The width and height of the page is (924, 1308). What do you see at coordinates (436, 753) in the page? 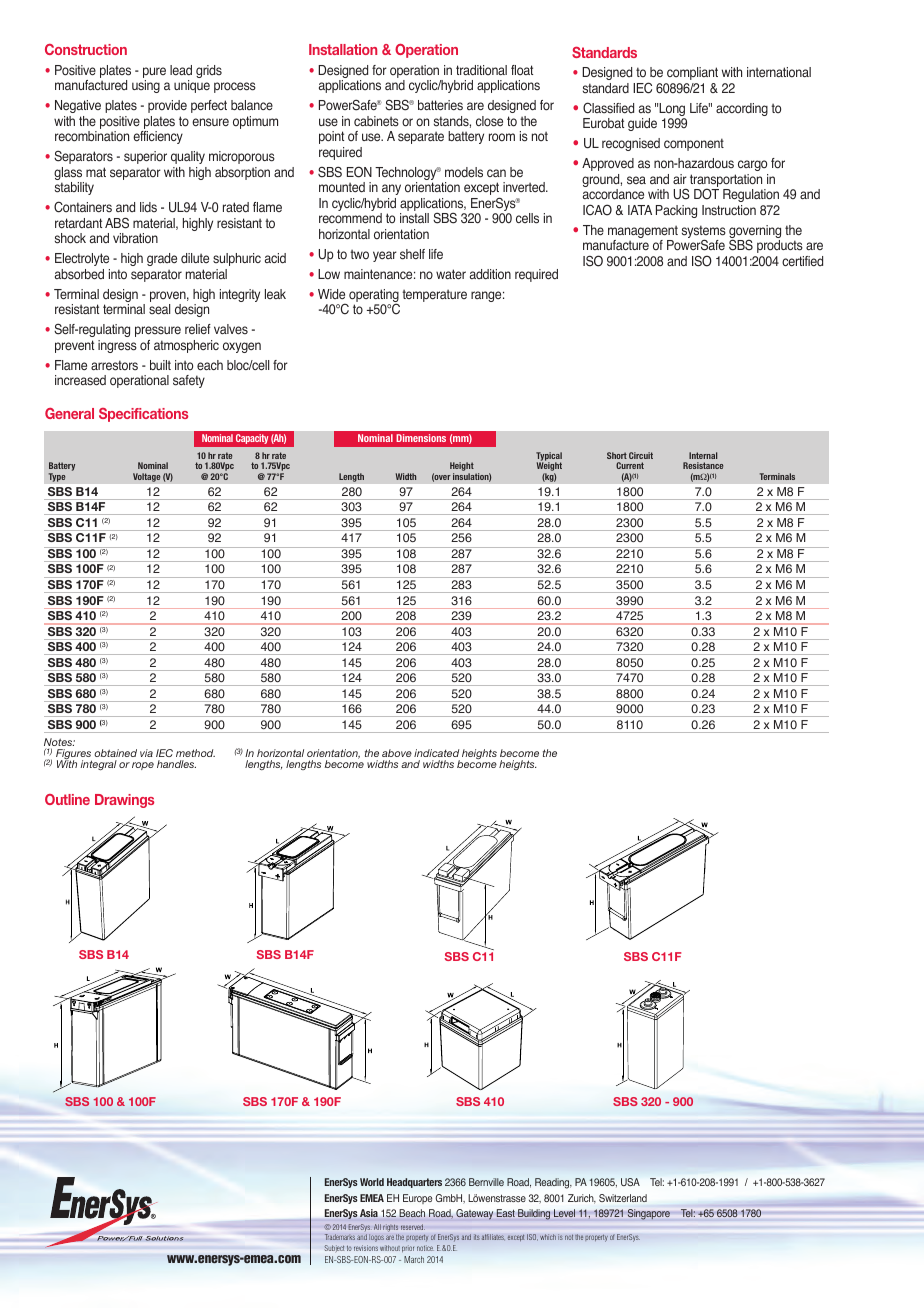
I see `indicated` at bounding box center [436, 753].
